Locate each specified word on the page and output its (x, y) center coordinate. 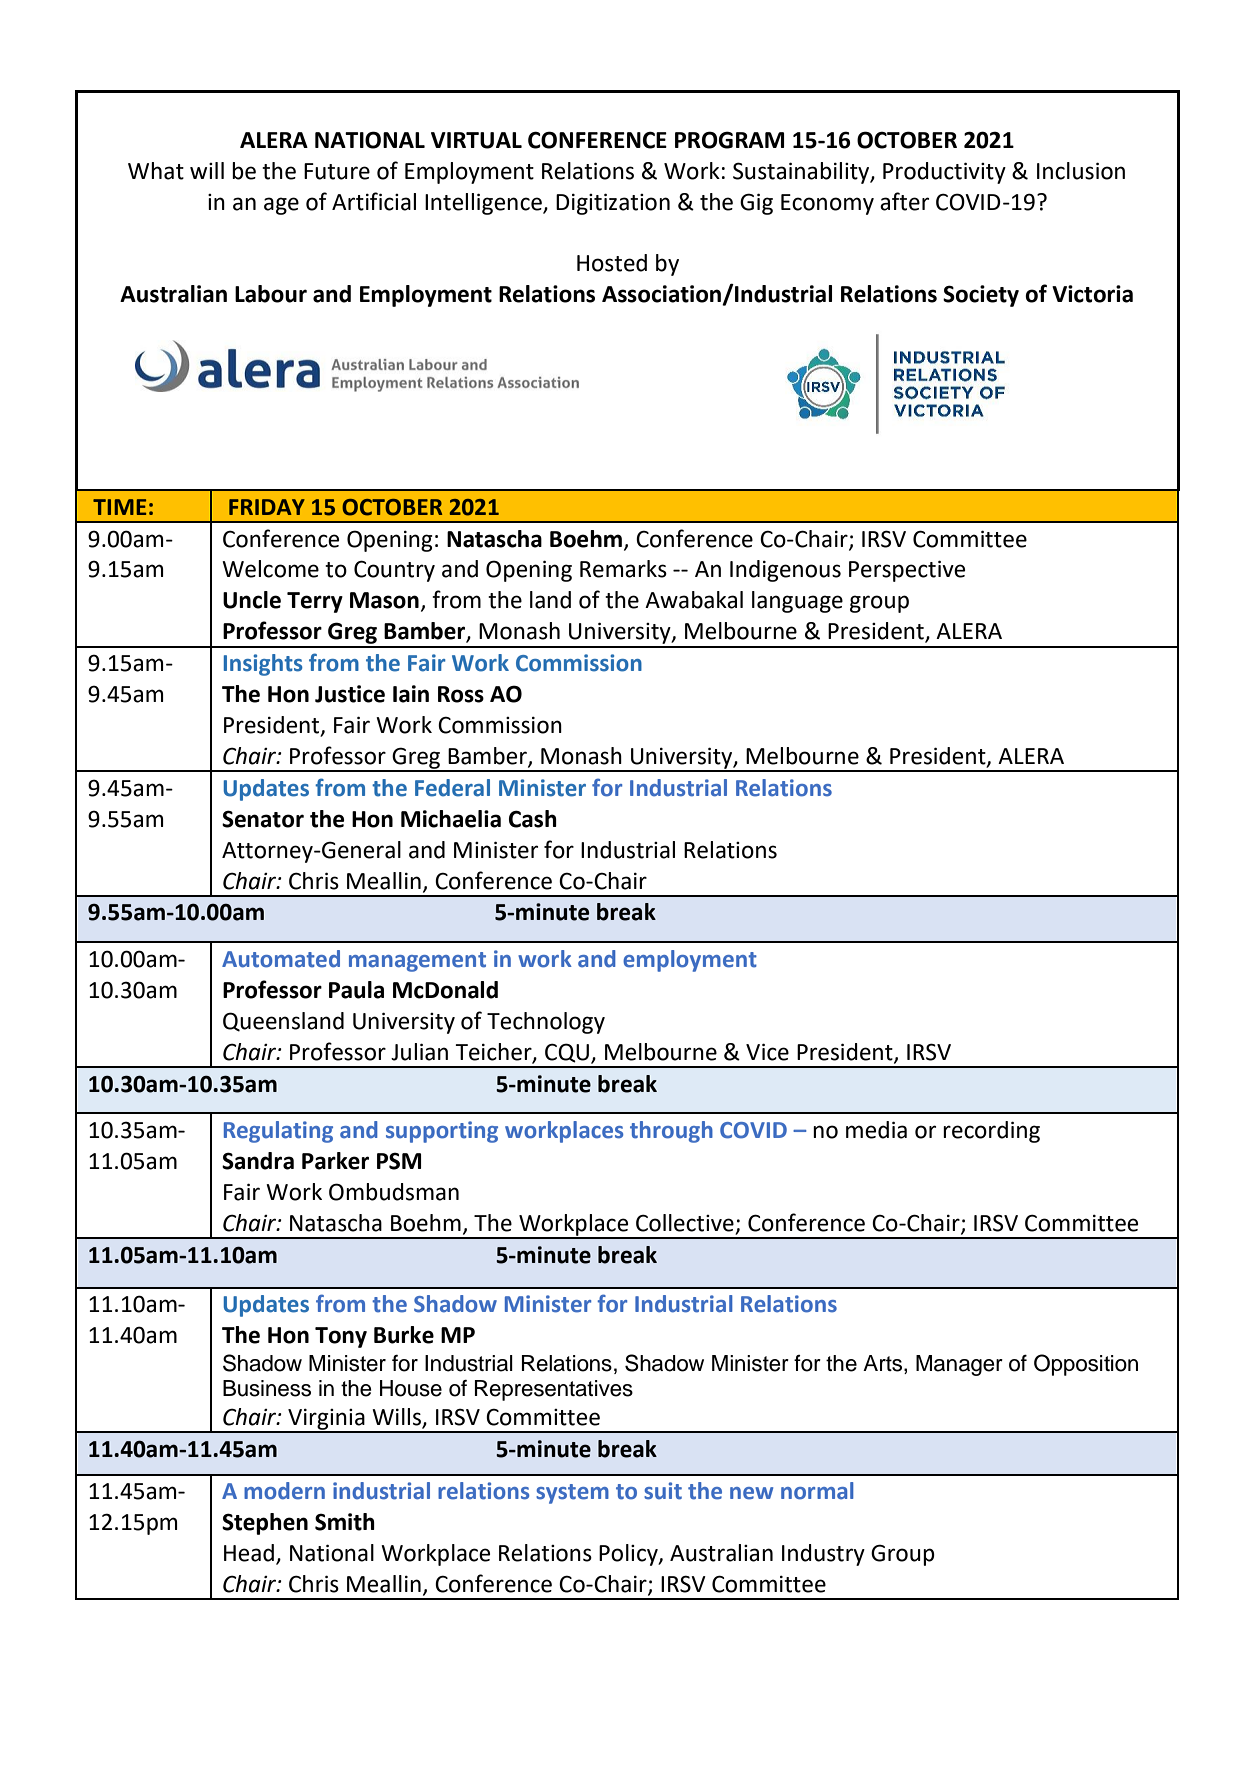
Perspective (907, 571)
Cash (533, 819)
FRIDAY (267, 507)
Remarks (623, 569)
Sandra (258, 1161)
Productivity (944, 173)
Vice (767, 1052)
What (156, 171)
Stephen (265, 1524)
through (671, 1132)
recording (991, 1132)
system (572, 1494)
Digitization (613, 204)
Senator (263, 819)
